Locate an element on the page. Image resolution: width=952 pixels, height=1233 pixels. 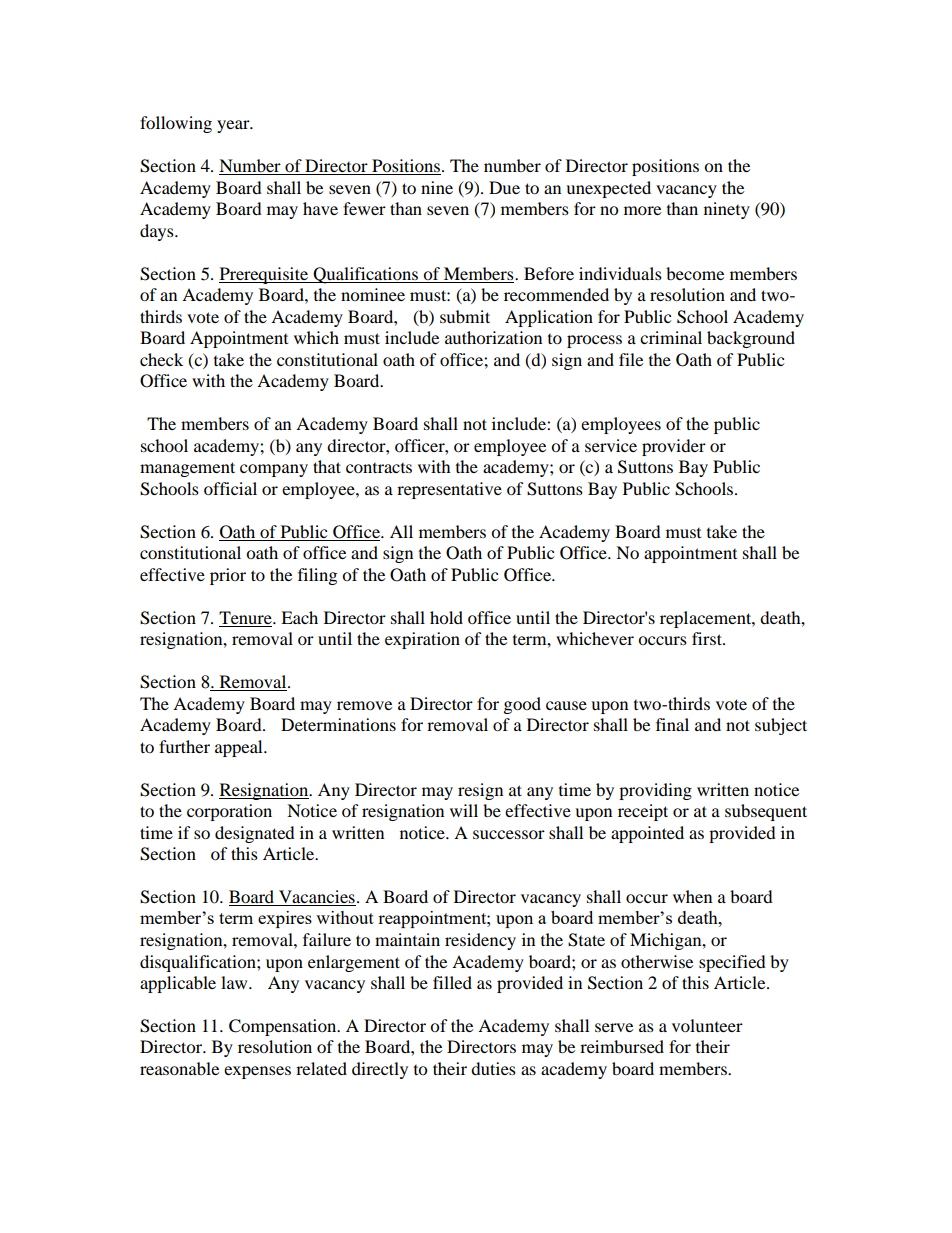
will is located at coordinates (464, 810).
